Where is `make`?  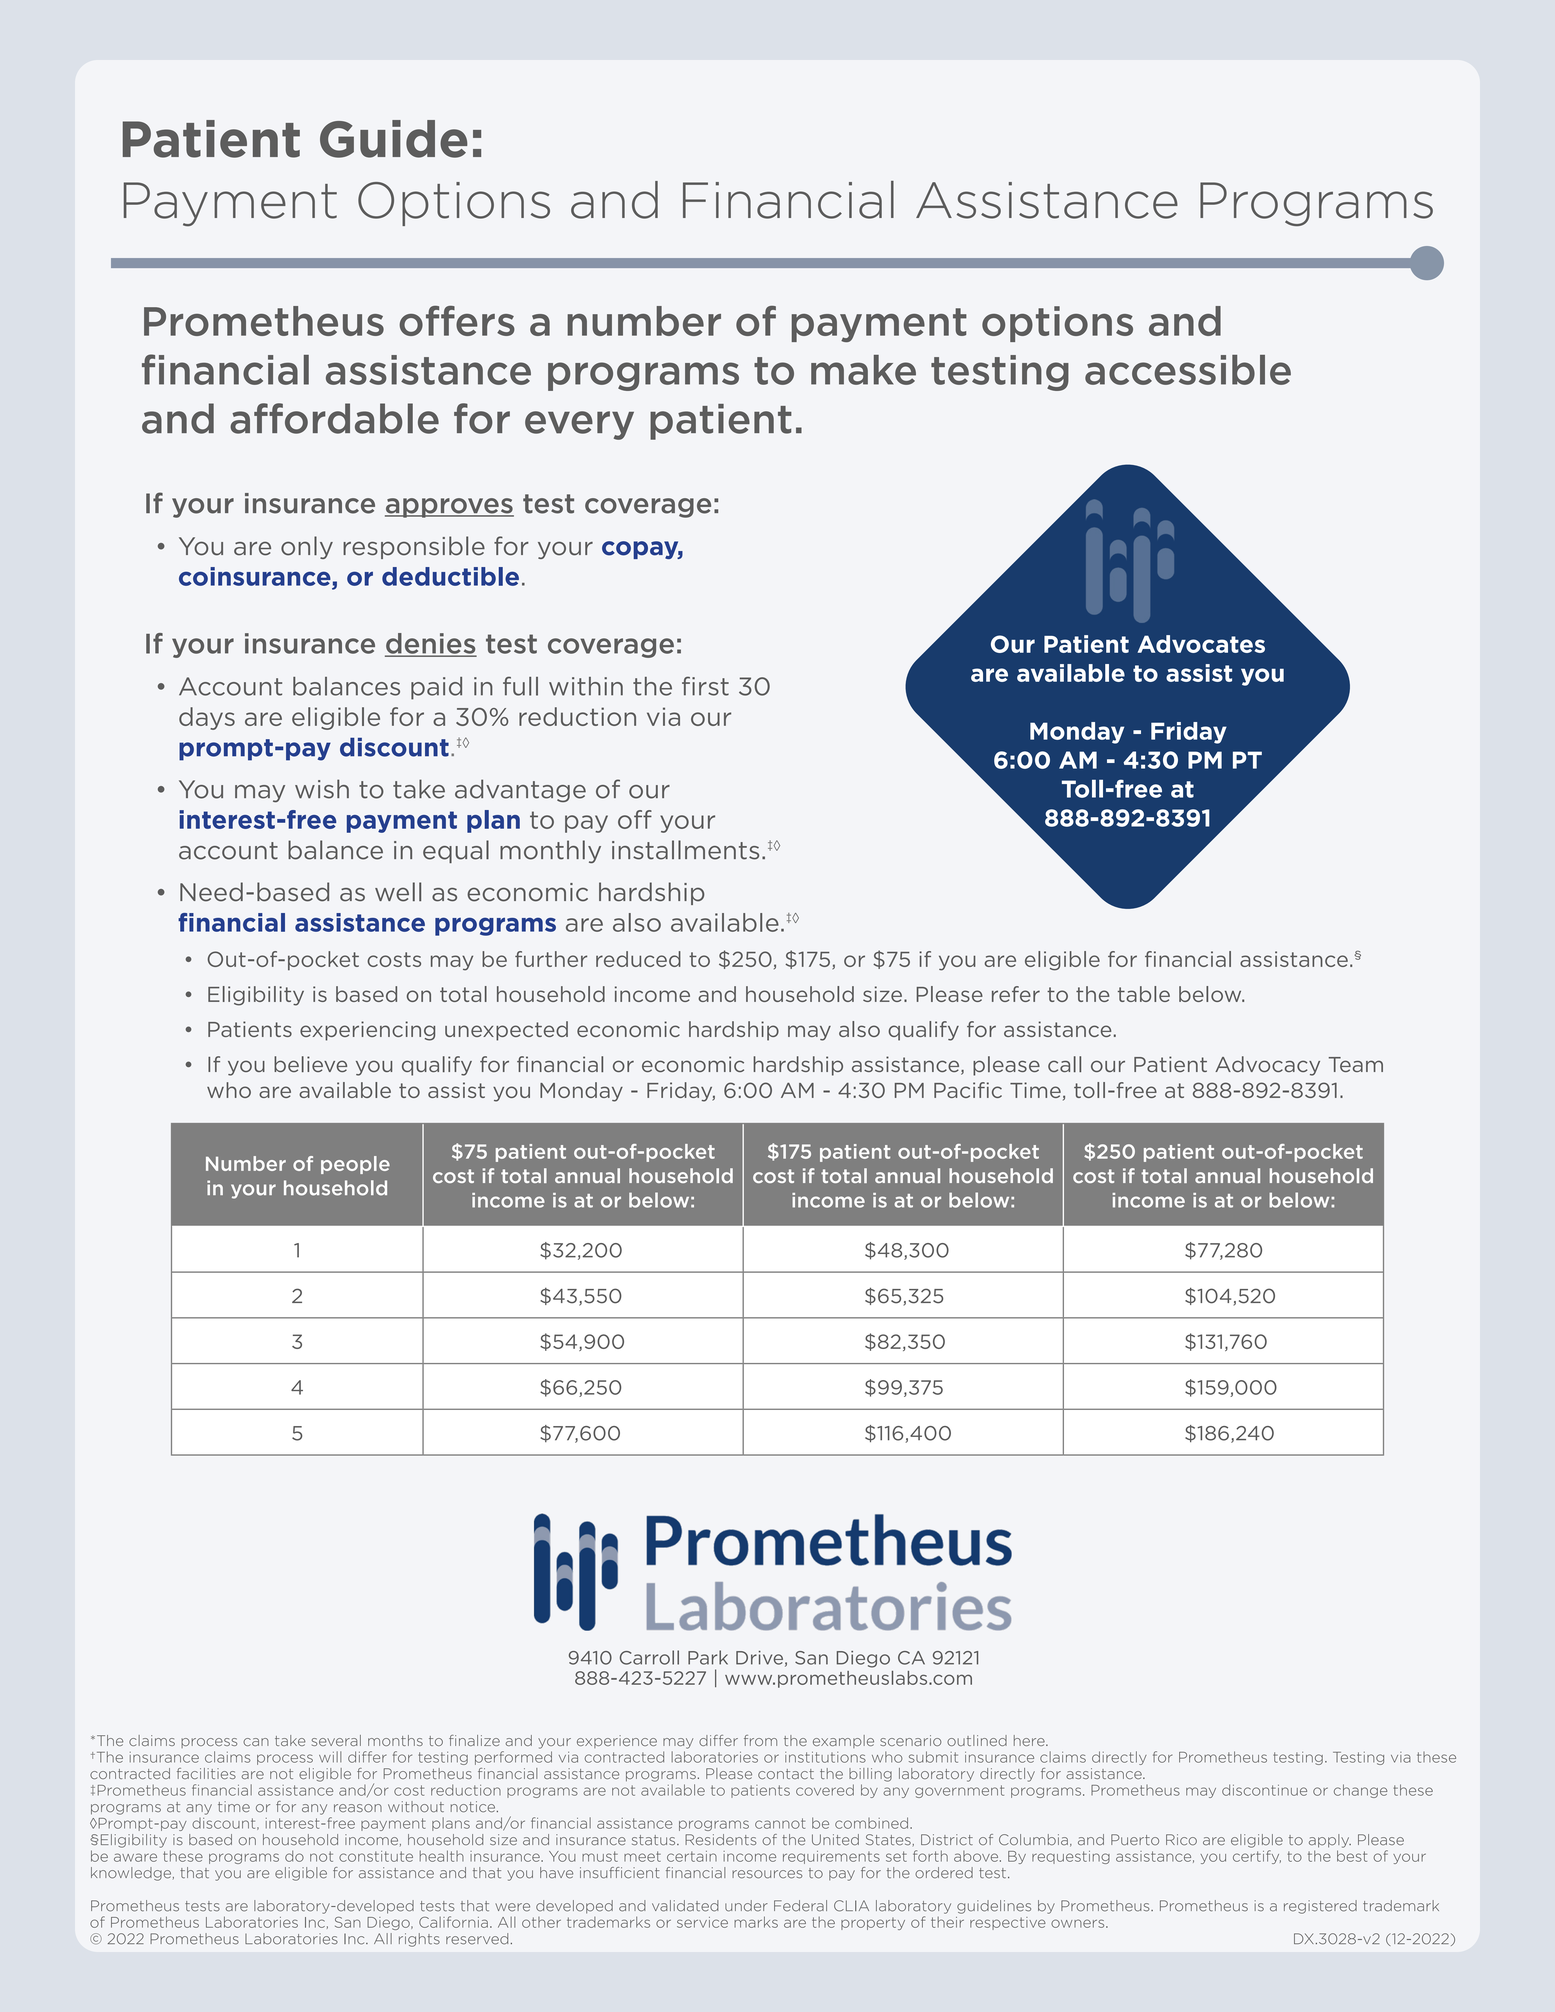 make is located at coordinates (863, 370).
